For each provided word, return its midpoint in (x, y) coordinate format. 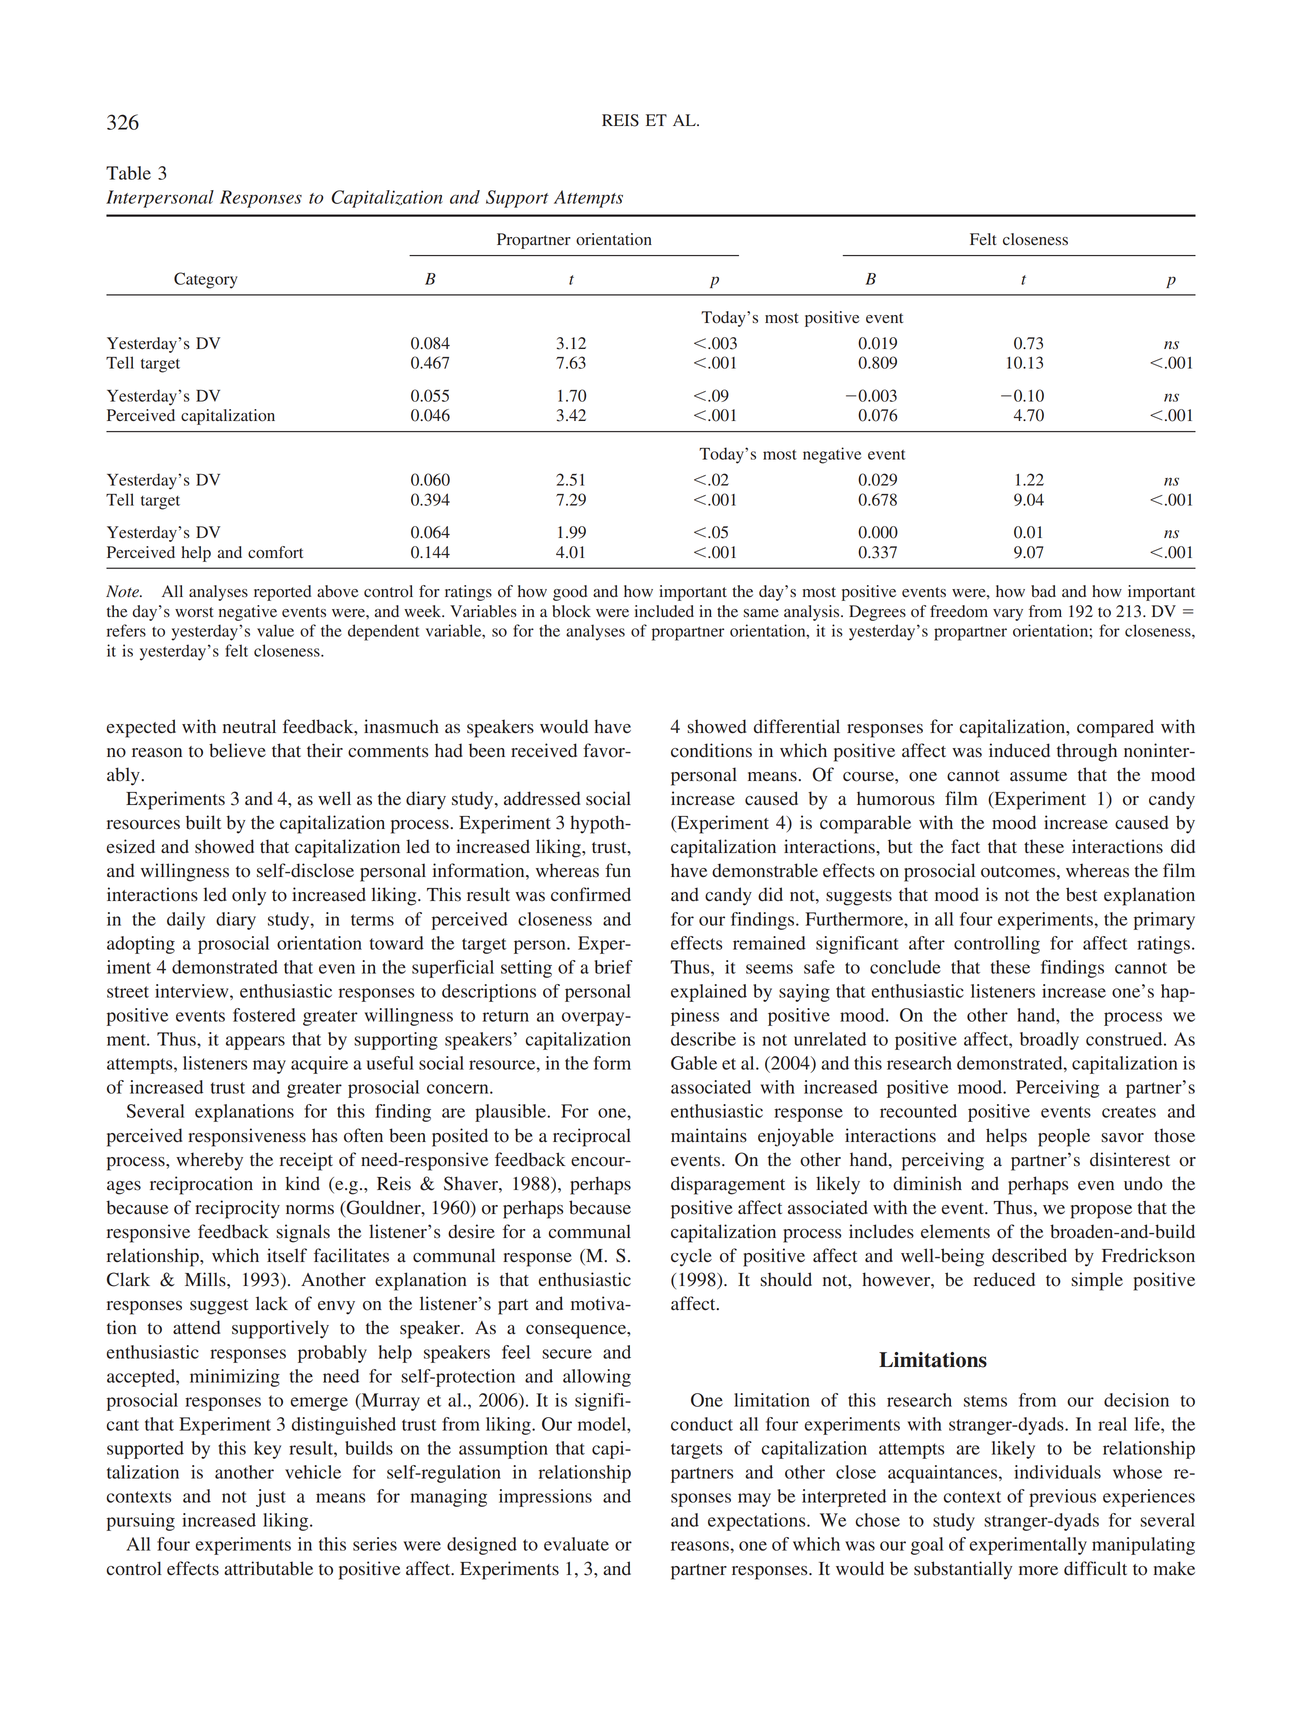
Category (206, 280)
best (1081, 894)
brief (614, 967)
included (664, 611)
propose (1101, 1212)
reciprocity (237, 1209)
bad (1043, 591)
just (271, 1498)
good (570, 593)
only (249, 896)
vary (1008, 615)
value (275, 630)
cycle (691, 1257)
